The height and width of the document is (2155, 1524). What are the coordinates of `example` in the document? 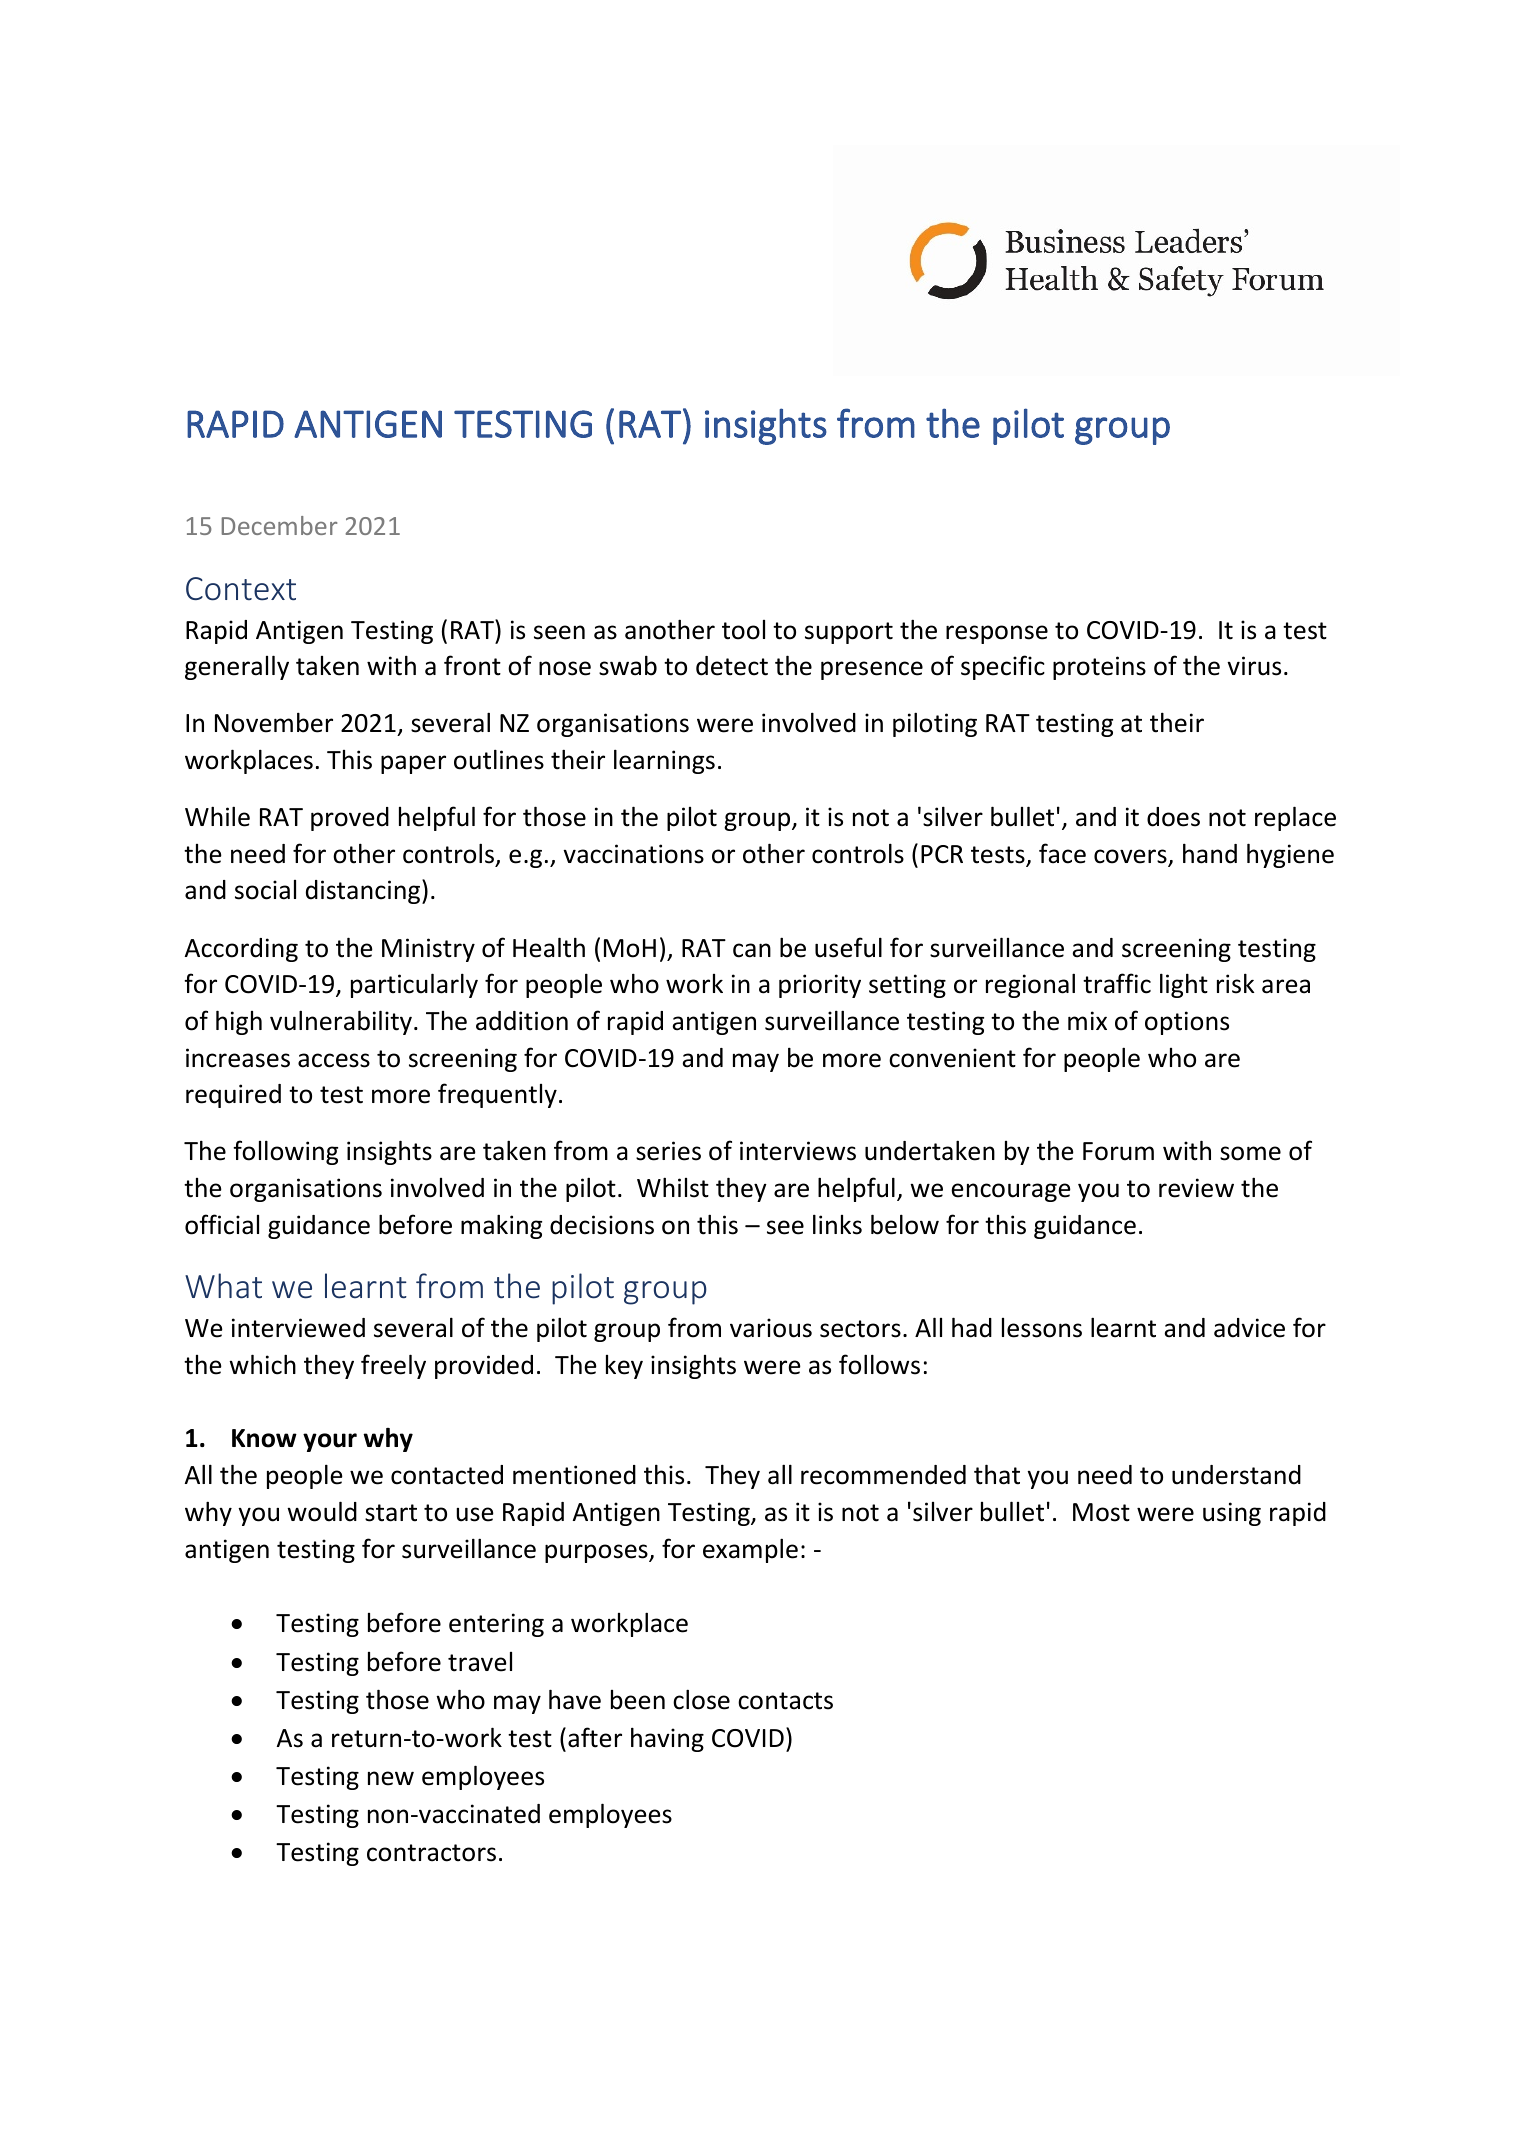 It's located at (750, 1550).
